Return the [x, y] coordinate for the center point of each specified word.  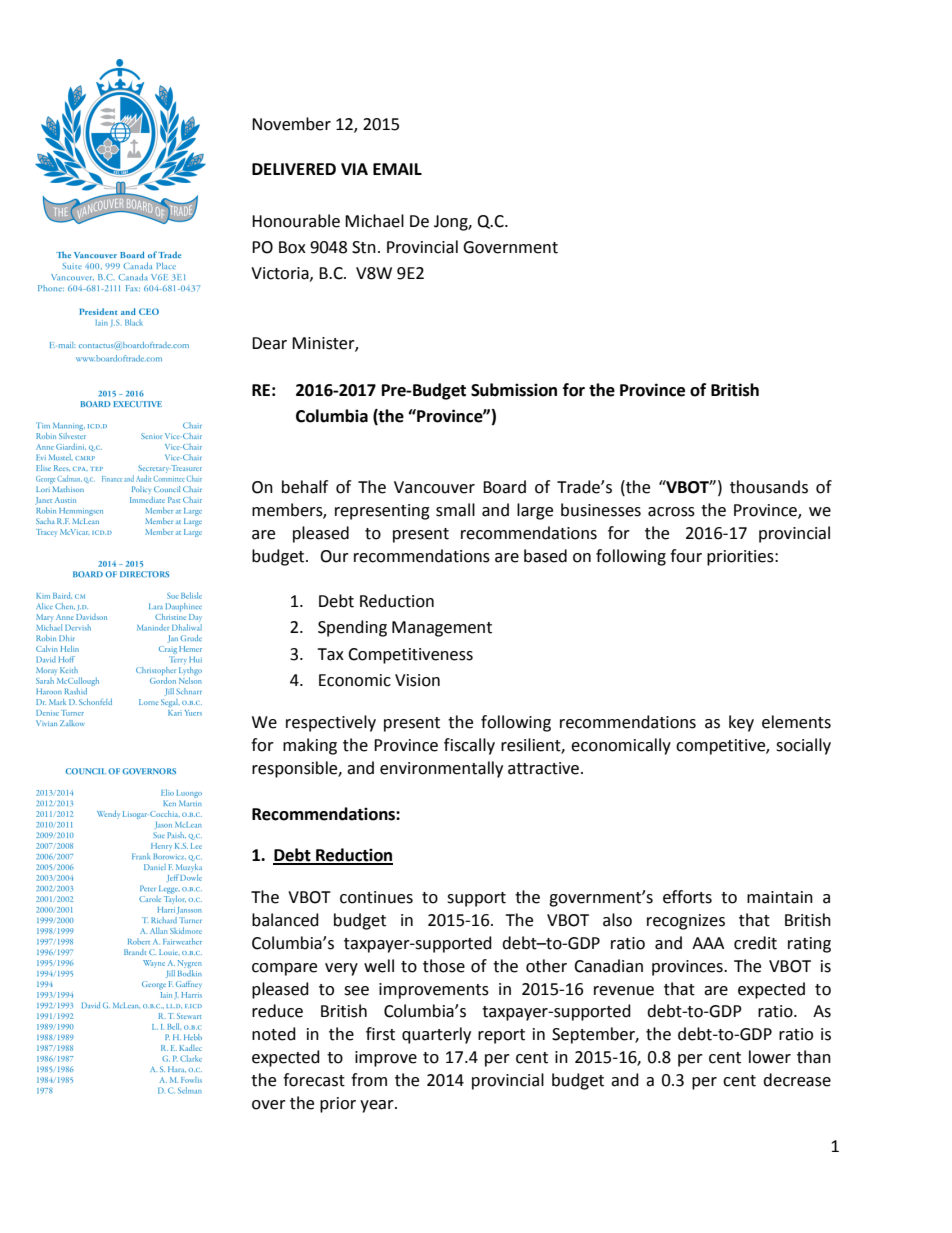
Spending [352, 628]
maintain [780, 897]
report [501, 1036]
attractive [543, 768]
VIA [354, 169]
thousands [769, 487]
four [686, 556]
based [545, 556]
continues [376, 897]
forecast [314, 1080]
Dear [269, 343]
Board [504, 487]
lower [770, 1057]
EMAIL [397, 169]
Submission [514, 390]
